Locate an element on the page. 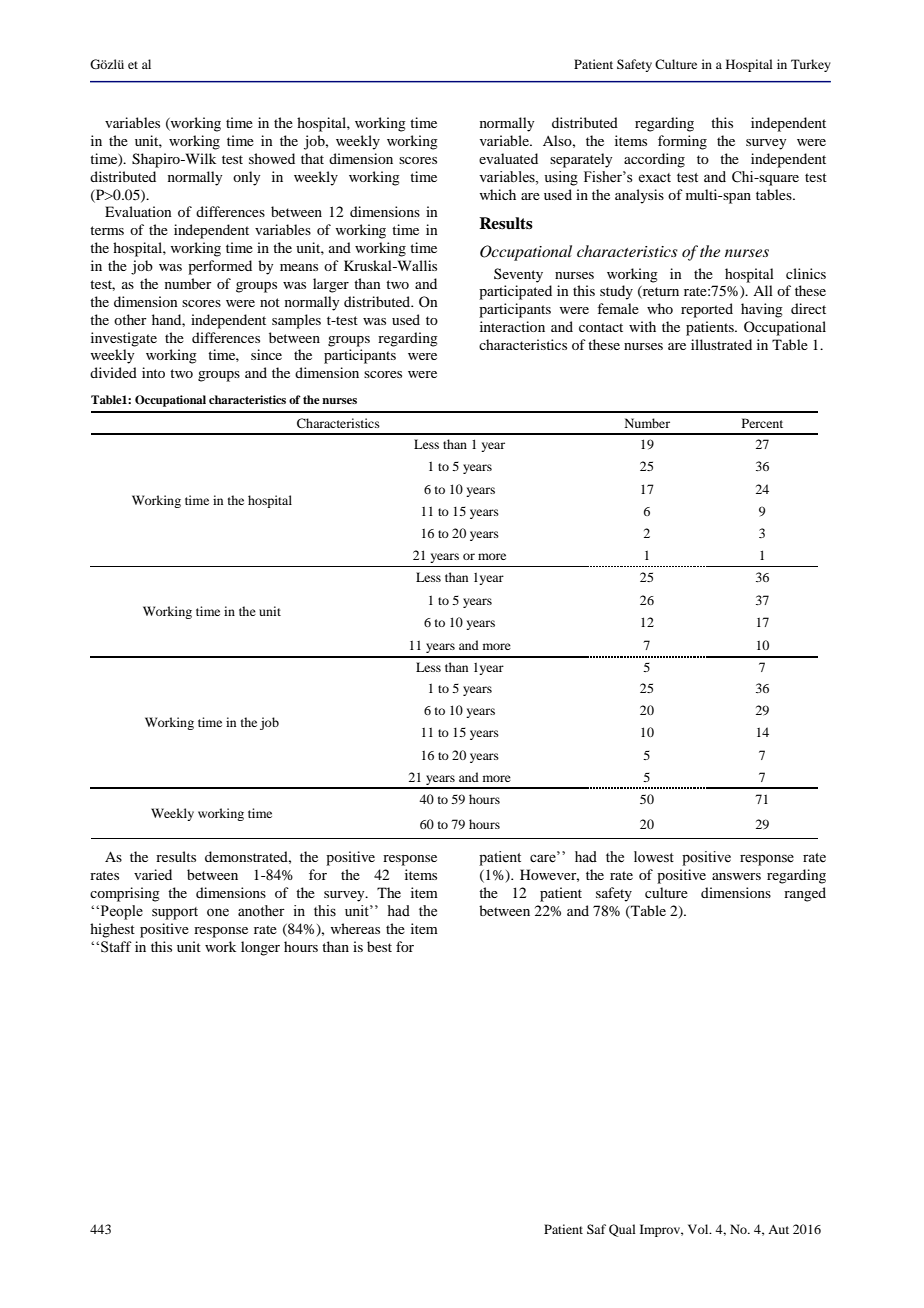 This image has width=924, height=1308. ranged is located at coordinates (805, 894).
